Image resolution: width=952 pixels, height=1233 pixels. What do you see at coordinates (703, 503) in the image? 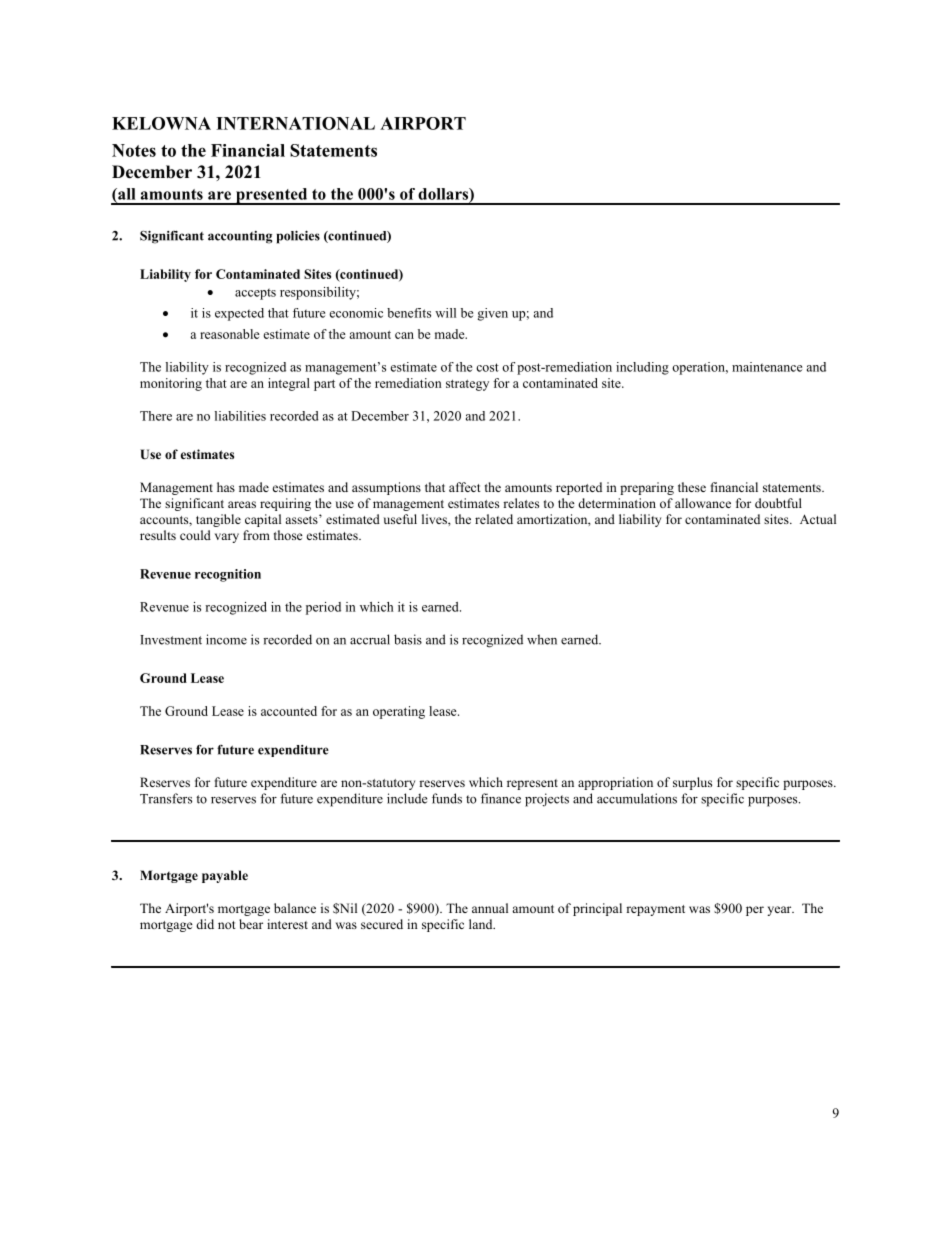
I see `allowance` at bounding box center [703, 503].
